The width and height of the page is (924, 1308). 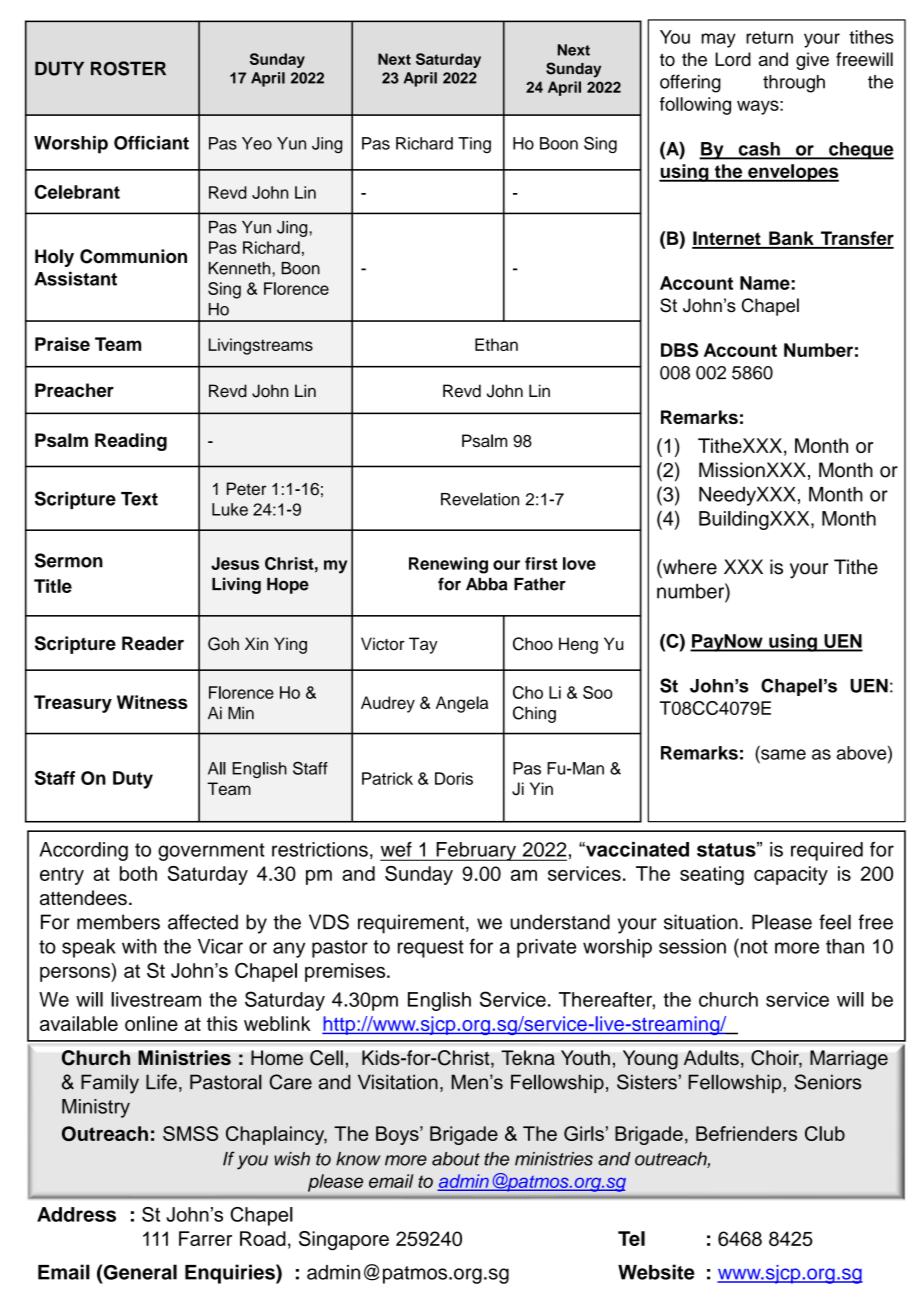 What do you see at coordinates (689, 567) in the page?
I see `where` at bounding box center [689, 567].
